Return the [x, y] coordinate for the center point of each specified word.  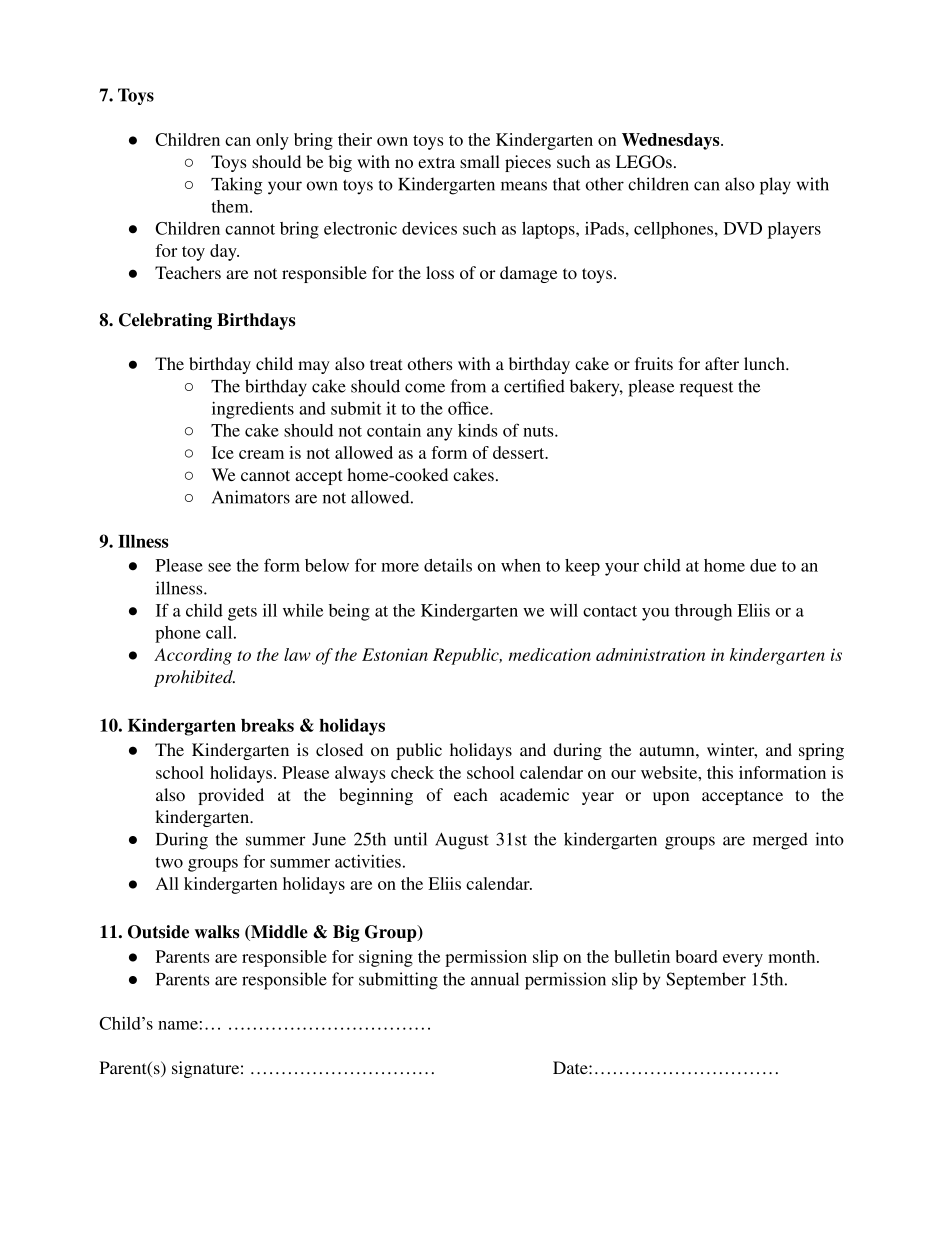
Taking [237, 186]
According [193, 656]
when [521, 565]
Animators [251, 497]
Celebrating [165, 321]
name [178, 1025]
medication [550, 654]
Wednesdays [672, 141]
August [462, 841]
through [703, 612]
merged [780, 841]
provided [231, 796]
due [763, 565]
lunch [765, 363]
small [480, 161]
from [468, 386]
